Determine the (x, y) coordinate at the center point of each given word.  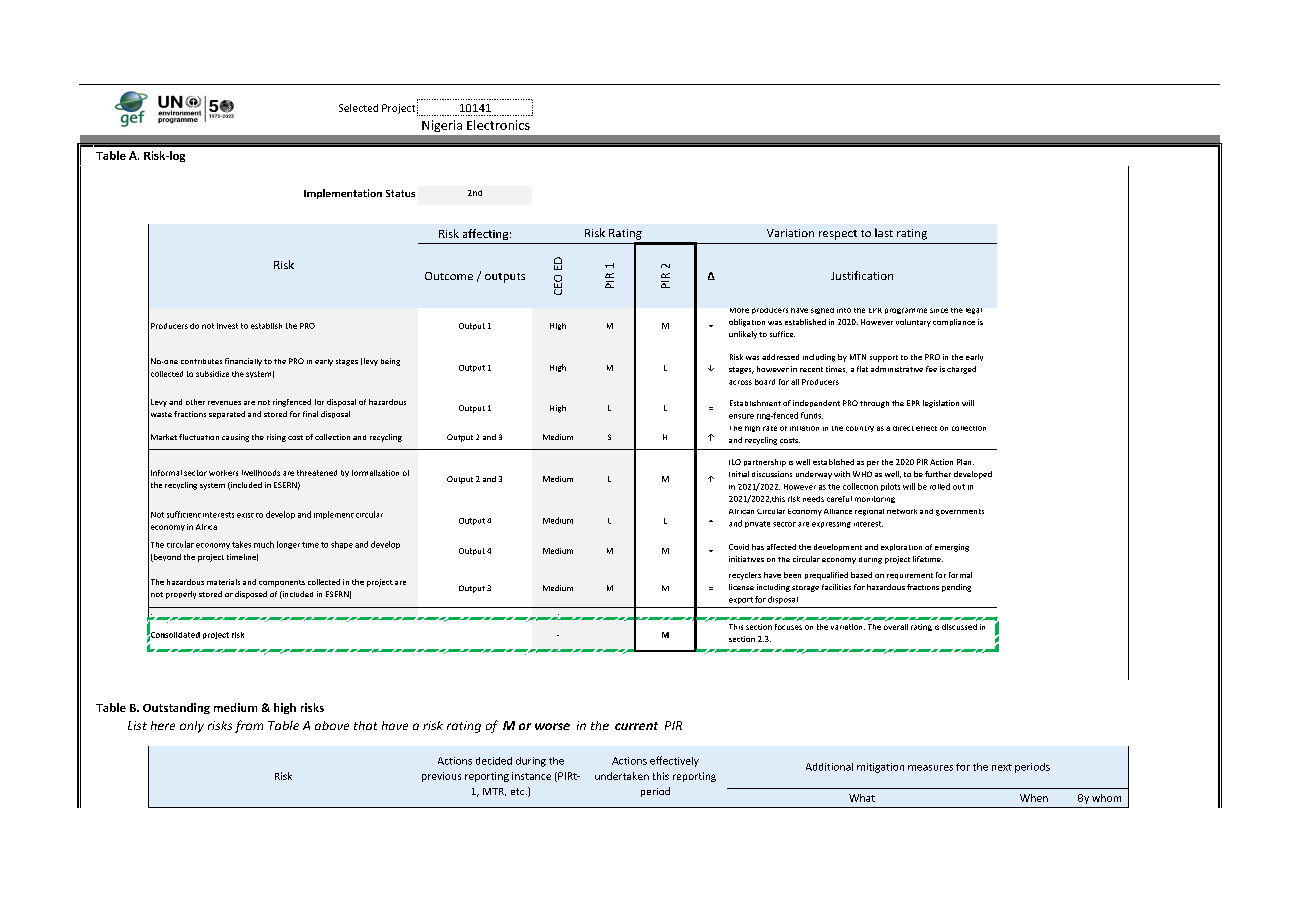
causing (235, 438)
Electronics (498, 125)
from (249, 726)
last (884, 232)
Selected (358, 108)
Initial (739, 474)
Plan (965, 462)
